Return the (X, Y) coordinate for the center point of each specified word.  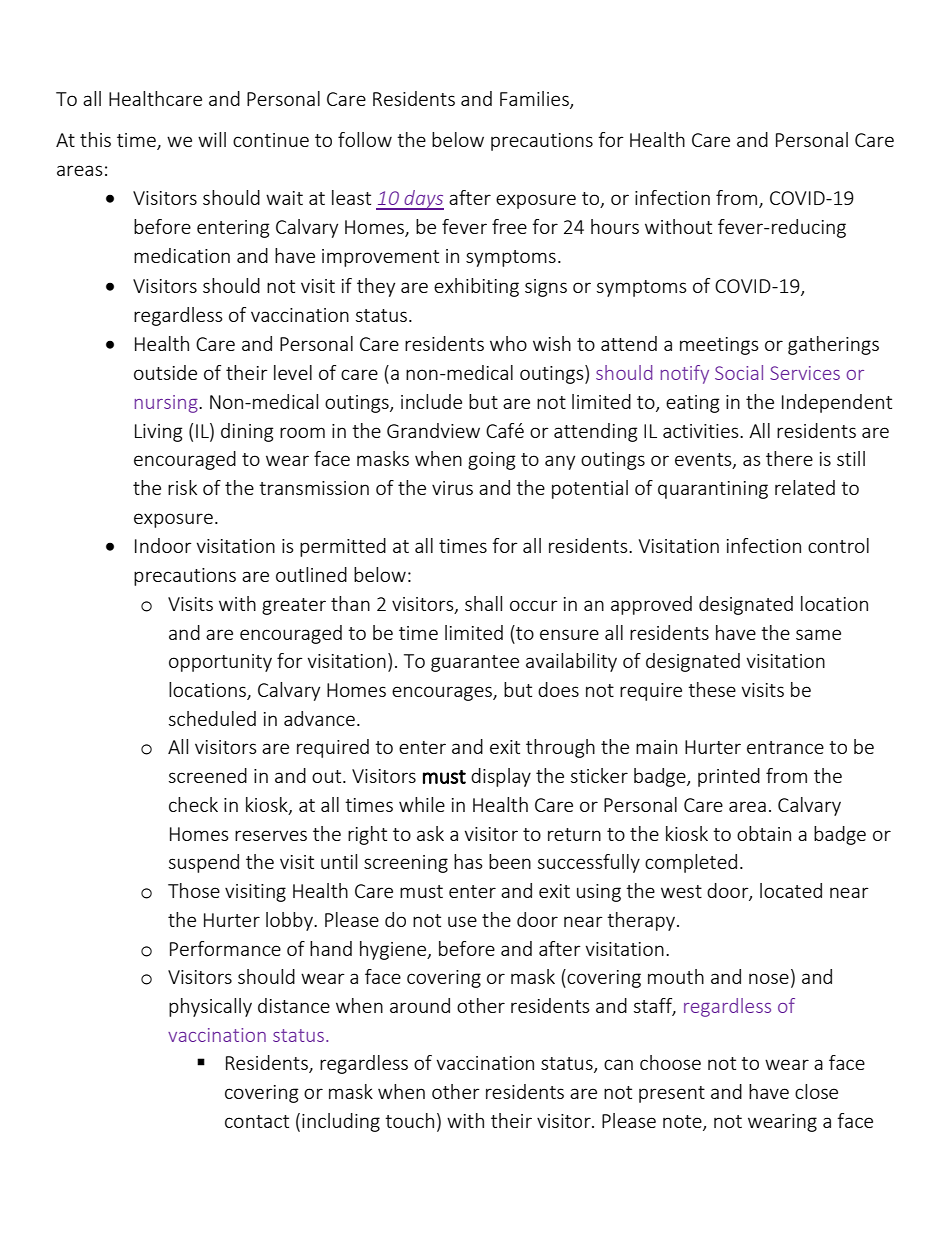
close (816, 1091)
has (468, 861)
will (212, 139)
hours (615, 226)
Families (535, 99)
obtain (764, 833)
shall (483, 603)
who (508, 343)
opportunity (220, 663)
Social (739, 372)
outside (165, 372)
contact (257, 1121)
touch (409, 1120)
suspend (204, 863)
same (818, 634)
